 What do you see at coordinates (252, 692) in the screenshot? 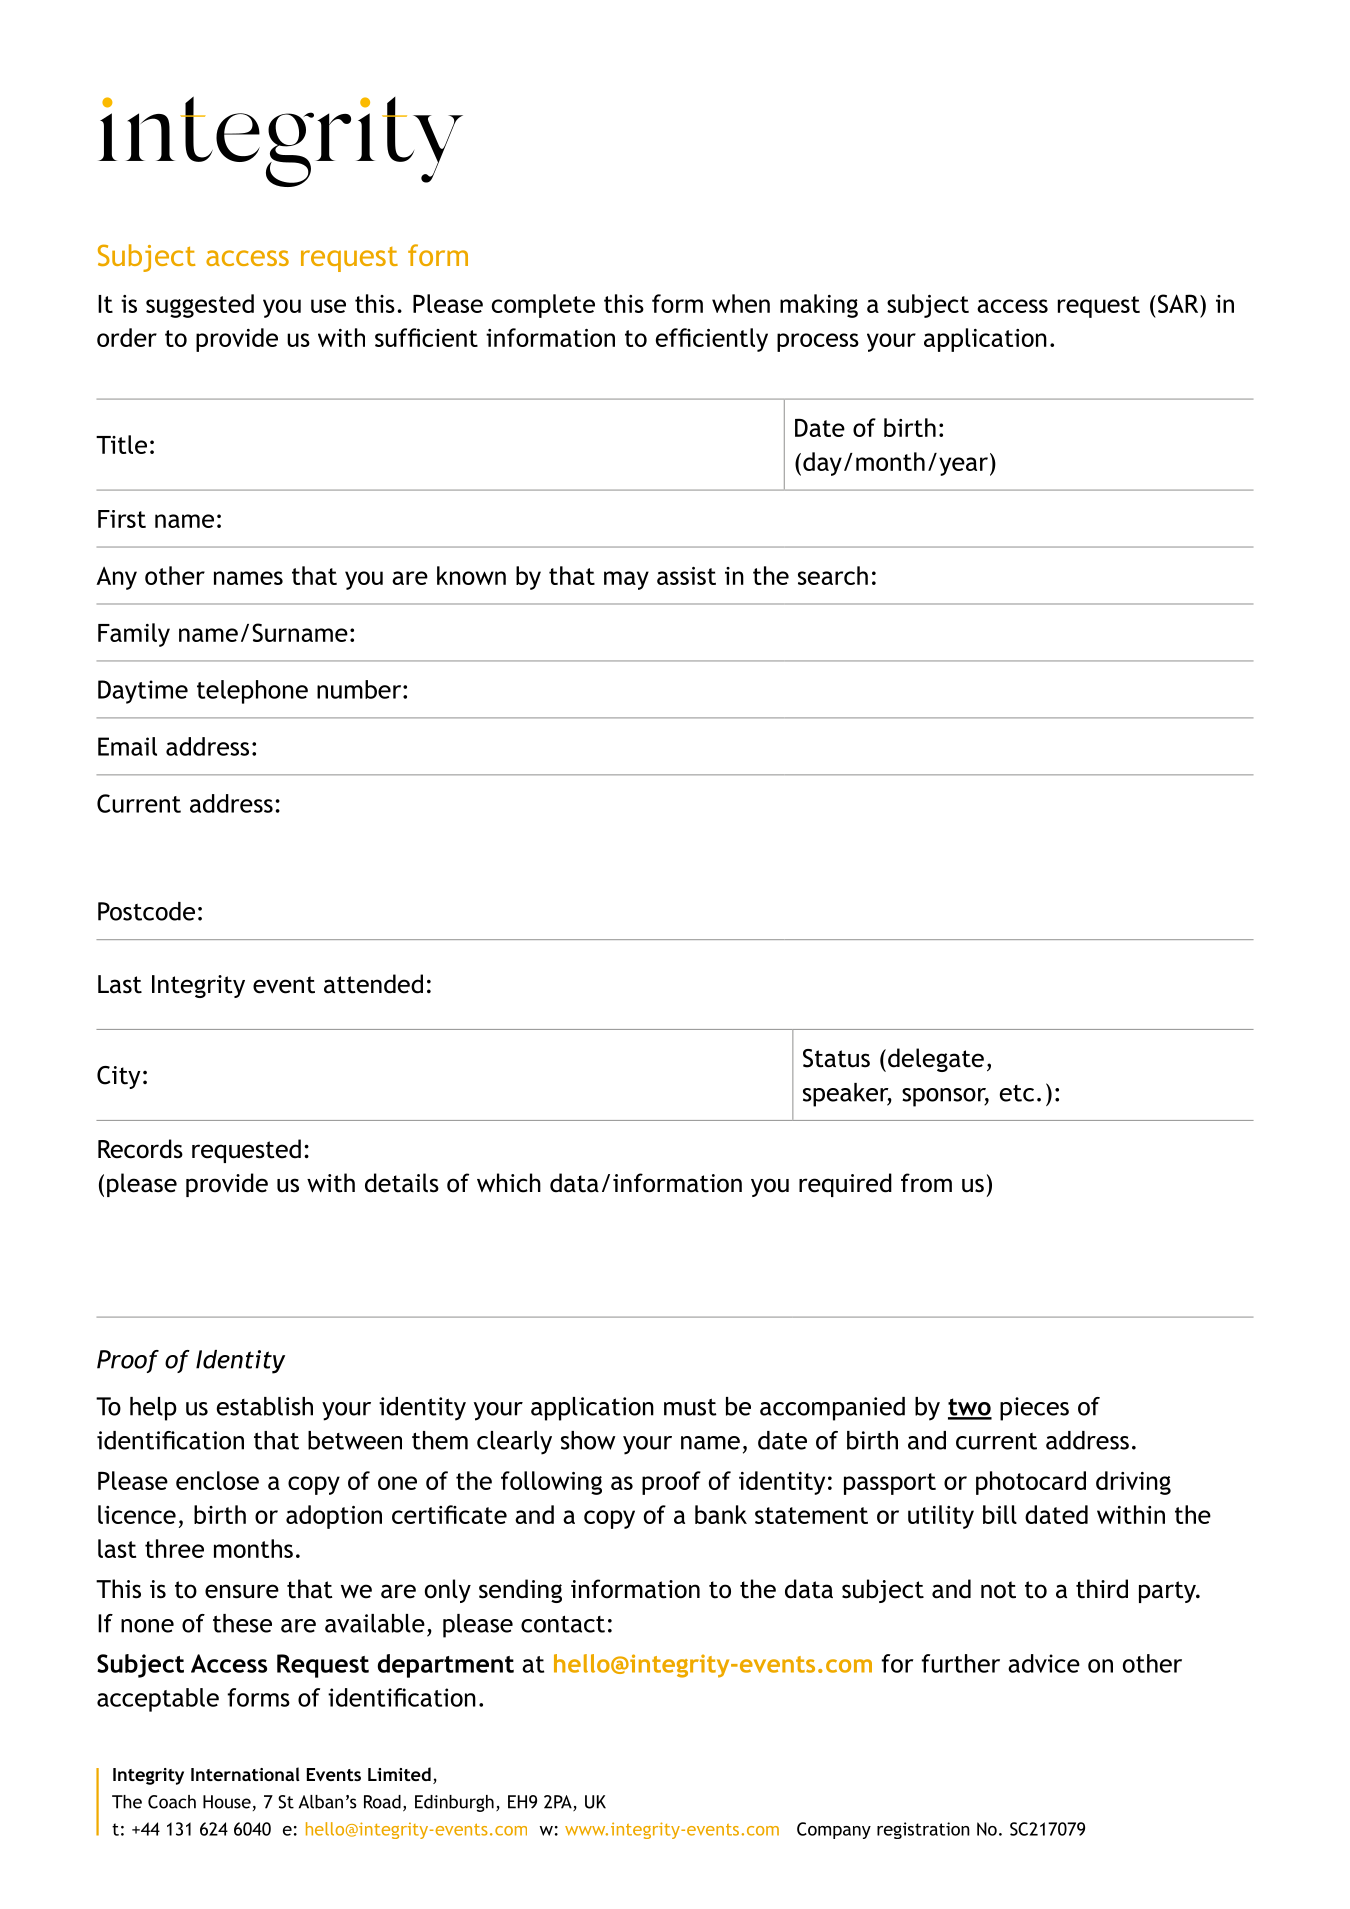
I see `telephone` at bounding box center [252, 692].
